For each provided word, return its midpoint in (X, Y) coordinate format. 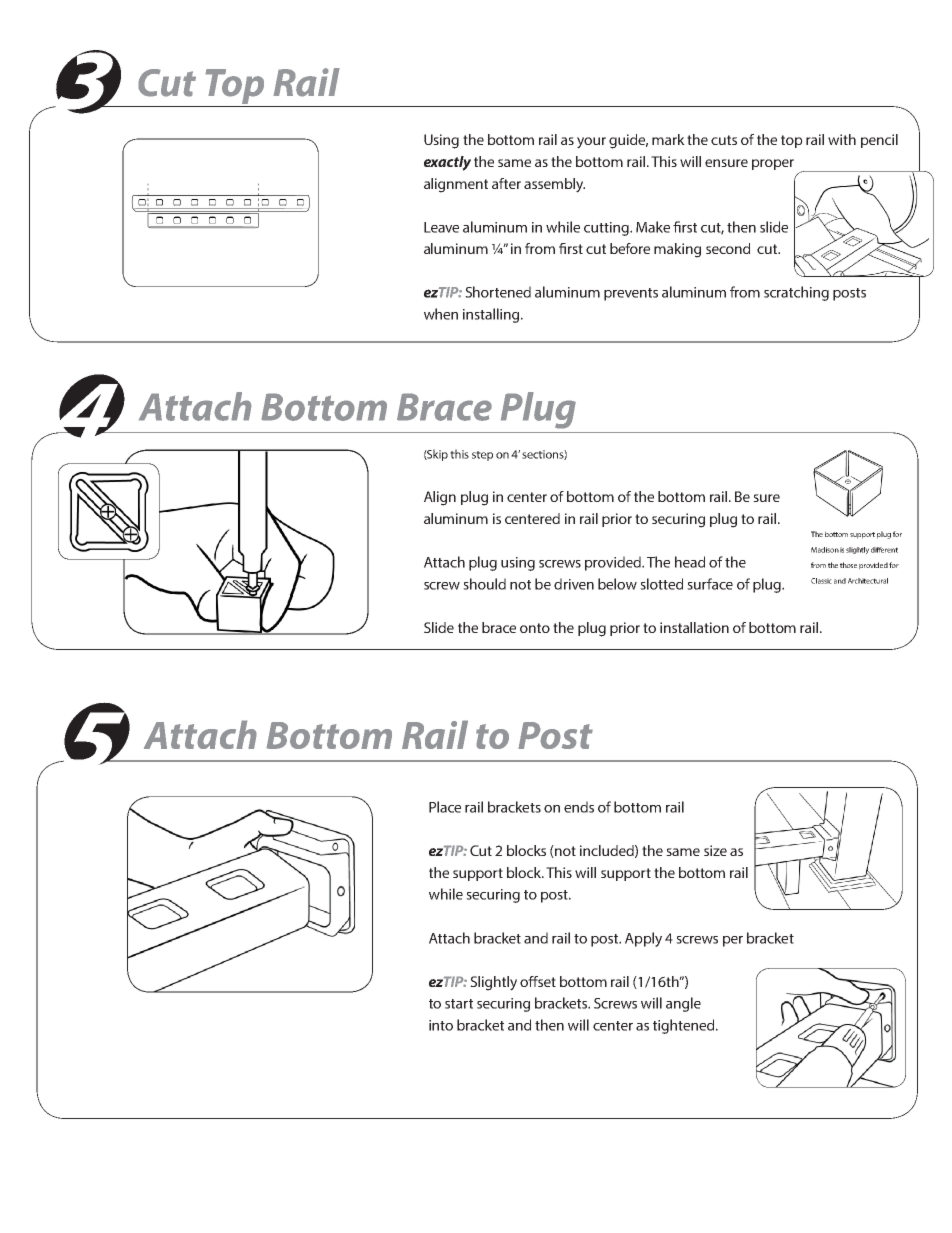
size (715, 850)
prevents (631, 294)
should (484, 584)
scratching (796, 293)
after (506, 183)
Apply (643, 939)
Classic (821, 581)
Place (445, 807)
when (441, 314)
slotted (661, 584)
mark (668, 139)
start (459, 1004)
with (842, 139)
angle (683, 1004)
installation (694, 627)
